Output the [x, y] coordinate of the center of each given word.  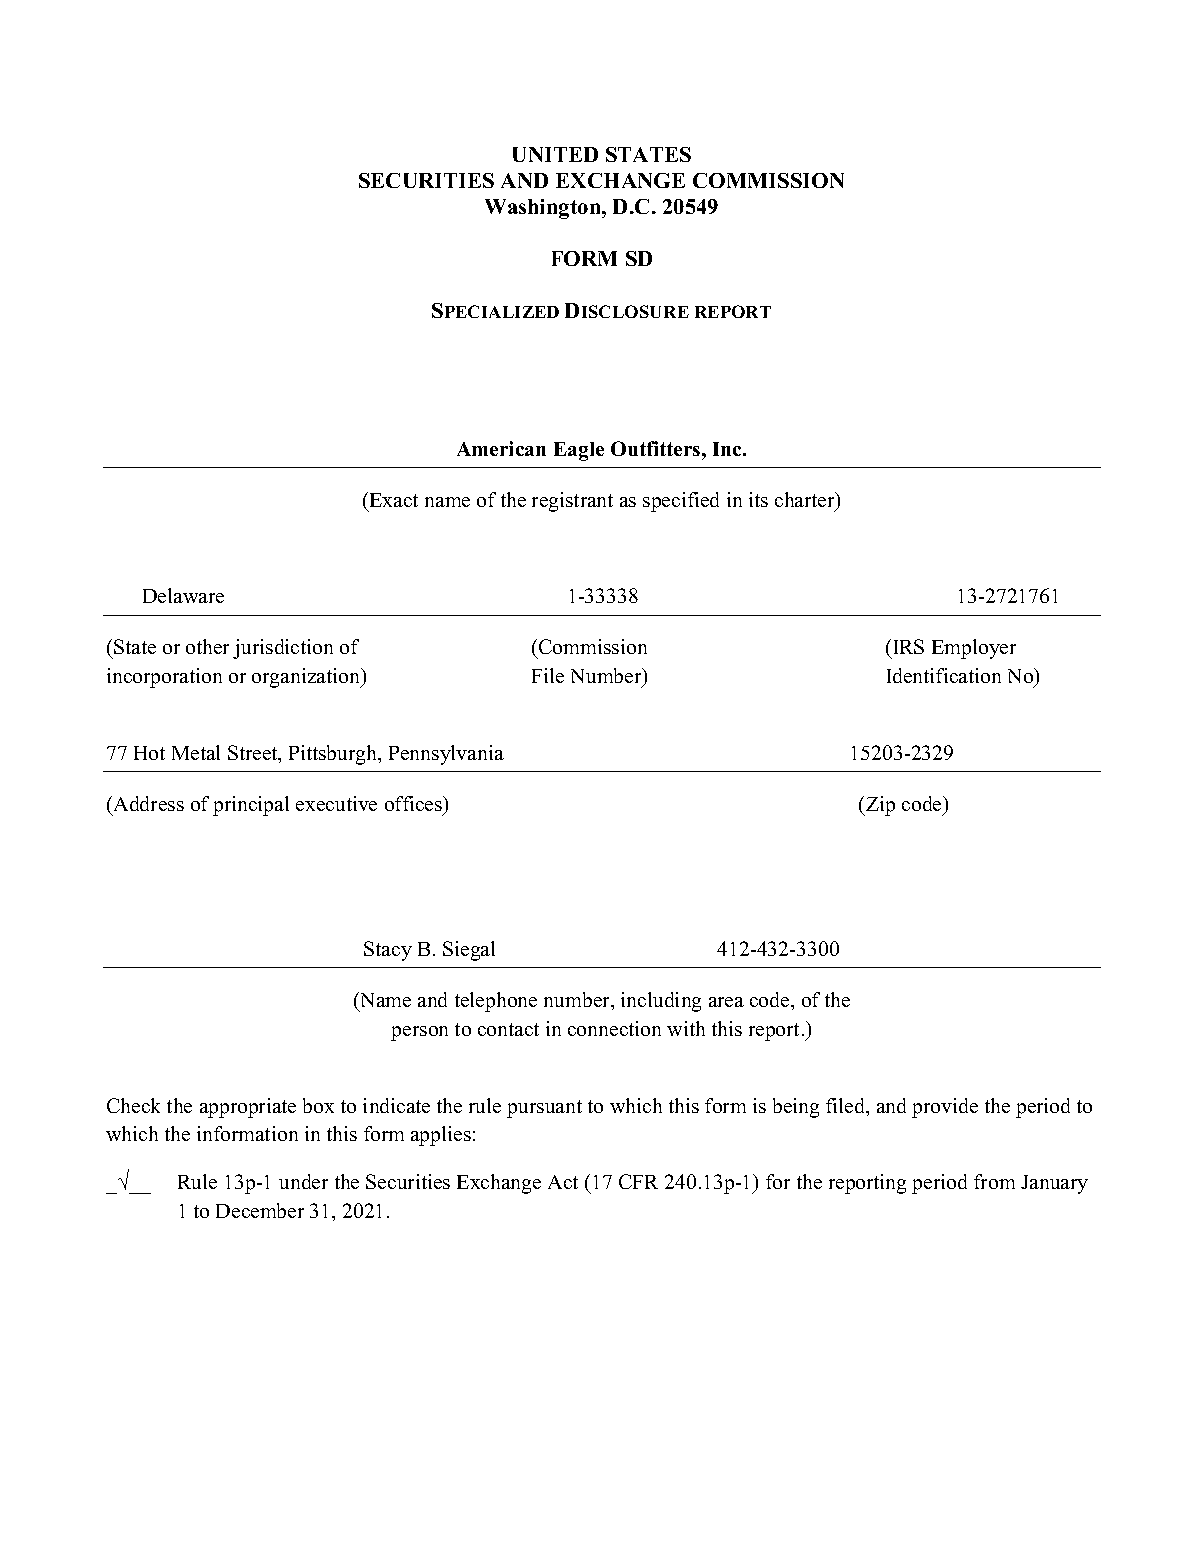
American [501, 448]
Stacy [388, 951]
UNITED [555, 154]
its [758, 499]
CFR [638, 1181]
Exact [394, 500]
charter [806, 501]
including [661, 1002]
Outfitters [657, 448]
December [260, 1210]
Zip [879, 806]
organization [307, 678]
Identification [944, 675]
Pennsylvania [446, 755]
